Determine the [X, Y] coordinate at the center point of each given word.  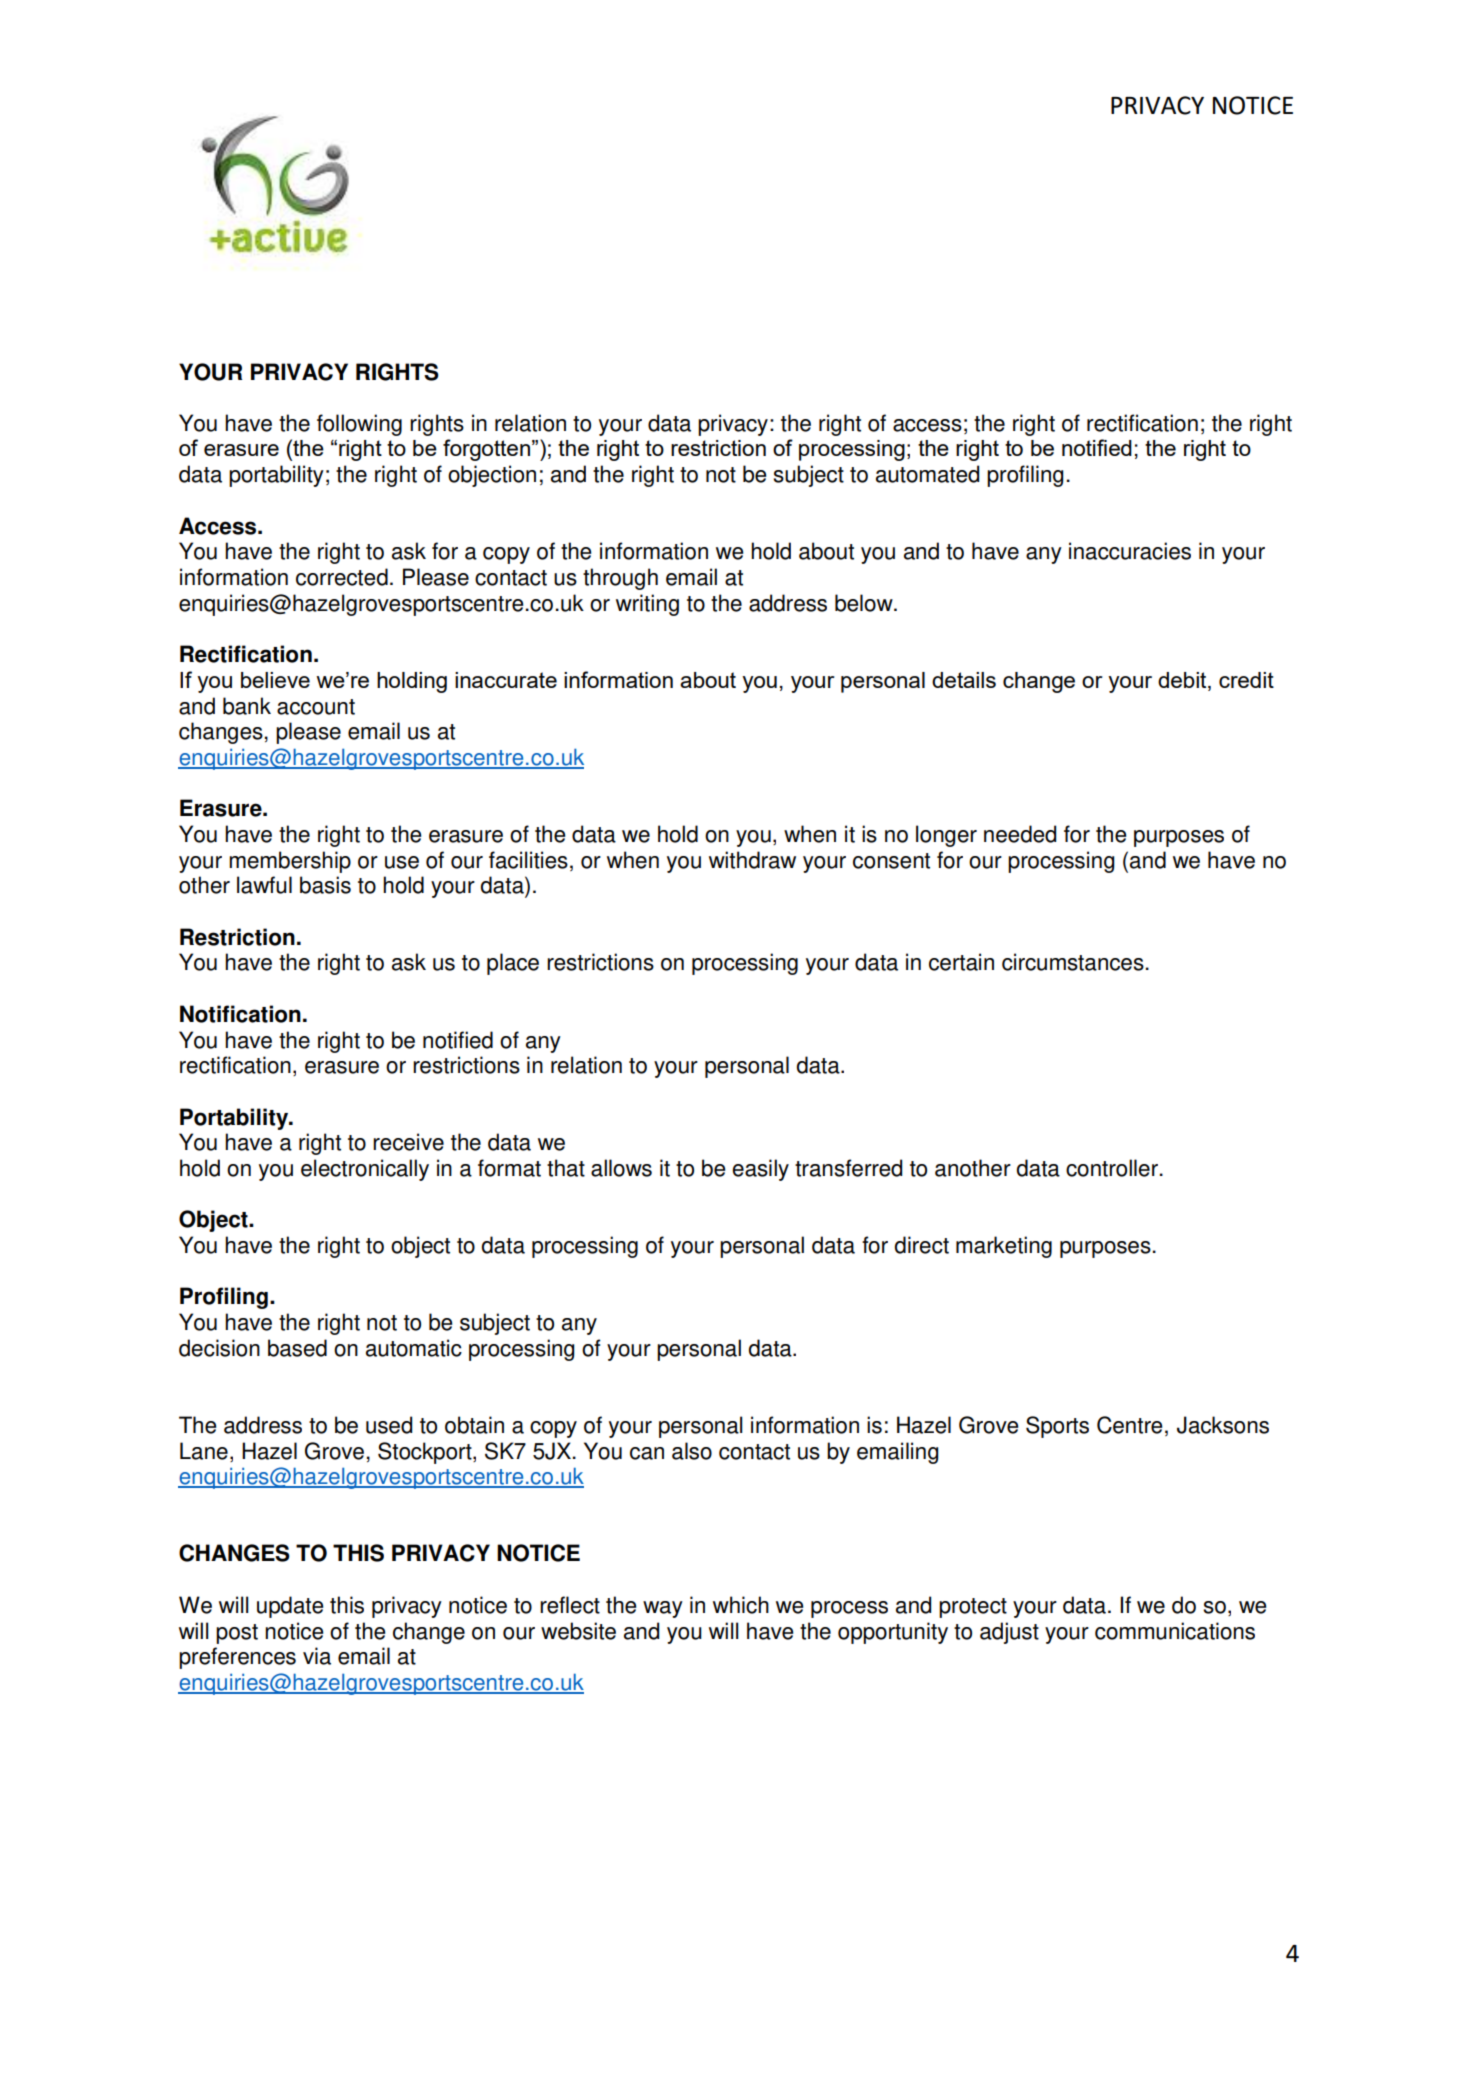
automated [927, 474]
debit [1183, 681]
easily [760, 1170]
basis [325, 885]
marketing [1004, 1247]
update [290, 1607]
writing [647, 605]
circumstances [1073, 962]
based [297, 1348]
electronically [365, 1170]
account [316, 707]
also [692, 1451]
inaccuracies [1130, 551]
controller [1112, 1168]
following [359, 425]
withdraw [752, 860]
